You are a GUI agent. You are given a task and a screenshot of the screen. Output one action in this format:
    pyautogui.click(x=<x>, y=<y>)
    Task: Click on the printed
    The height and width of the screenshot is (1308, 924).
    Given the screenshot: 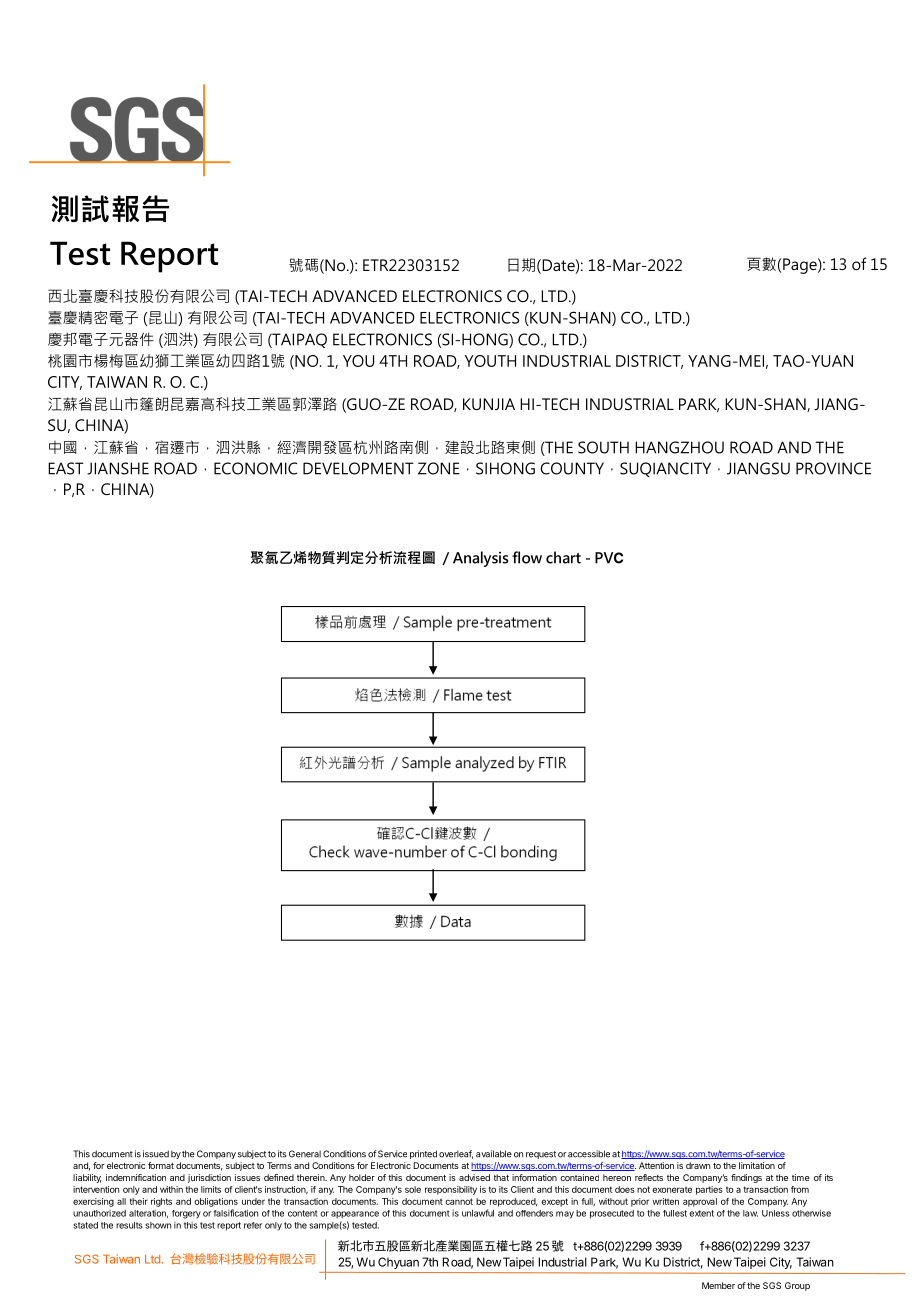 What is the action you would take?
    pyautogui.click(x=423, y=1154)
